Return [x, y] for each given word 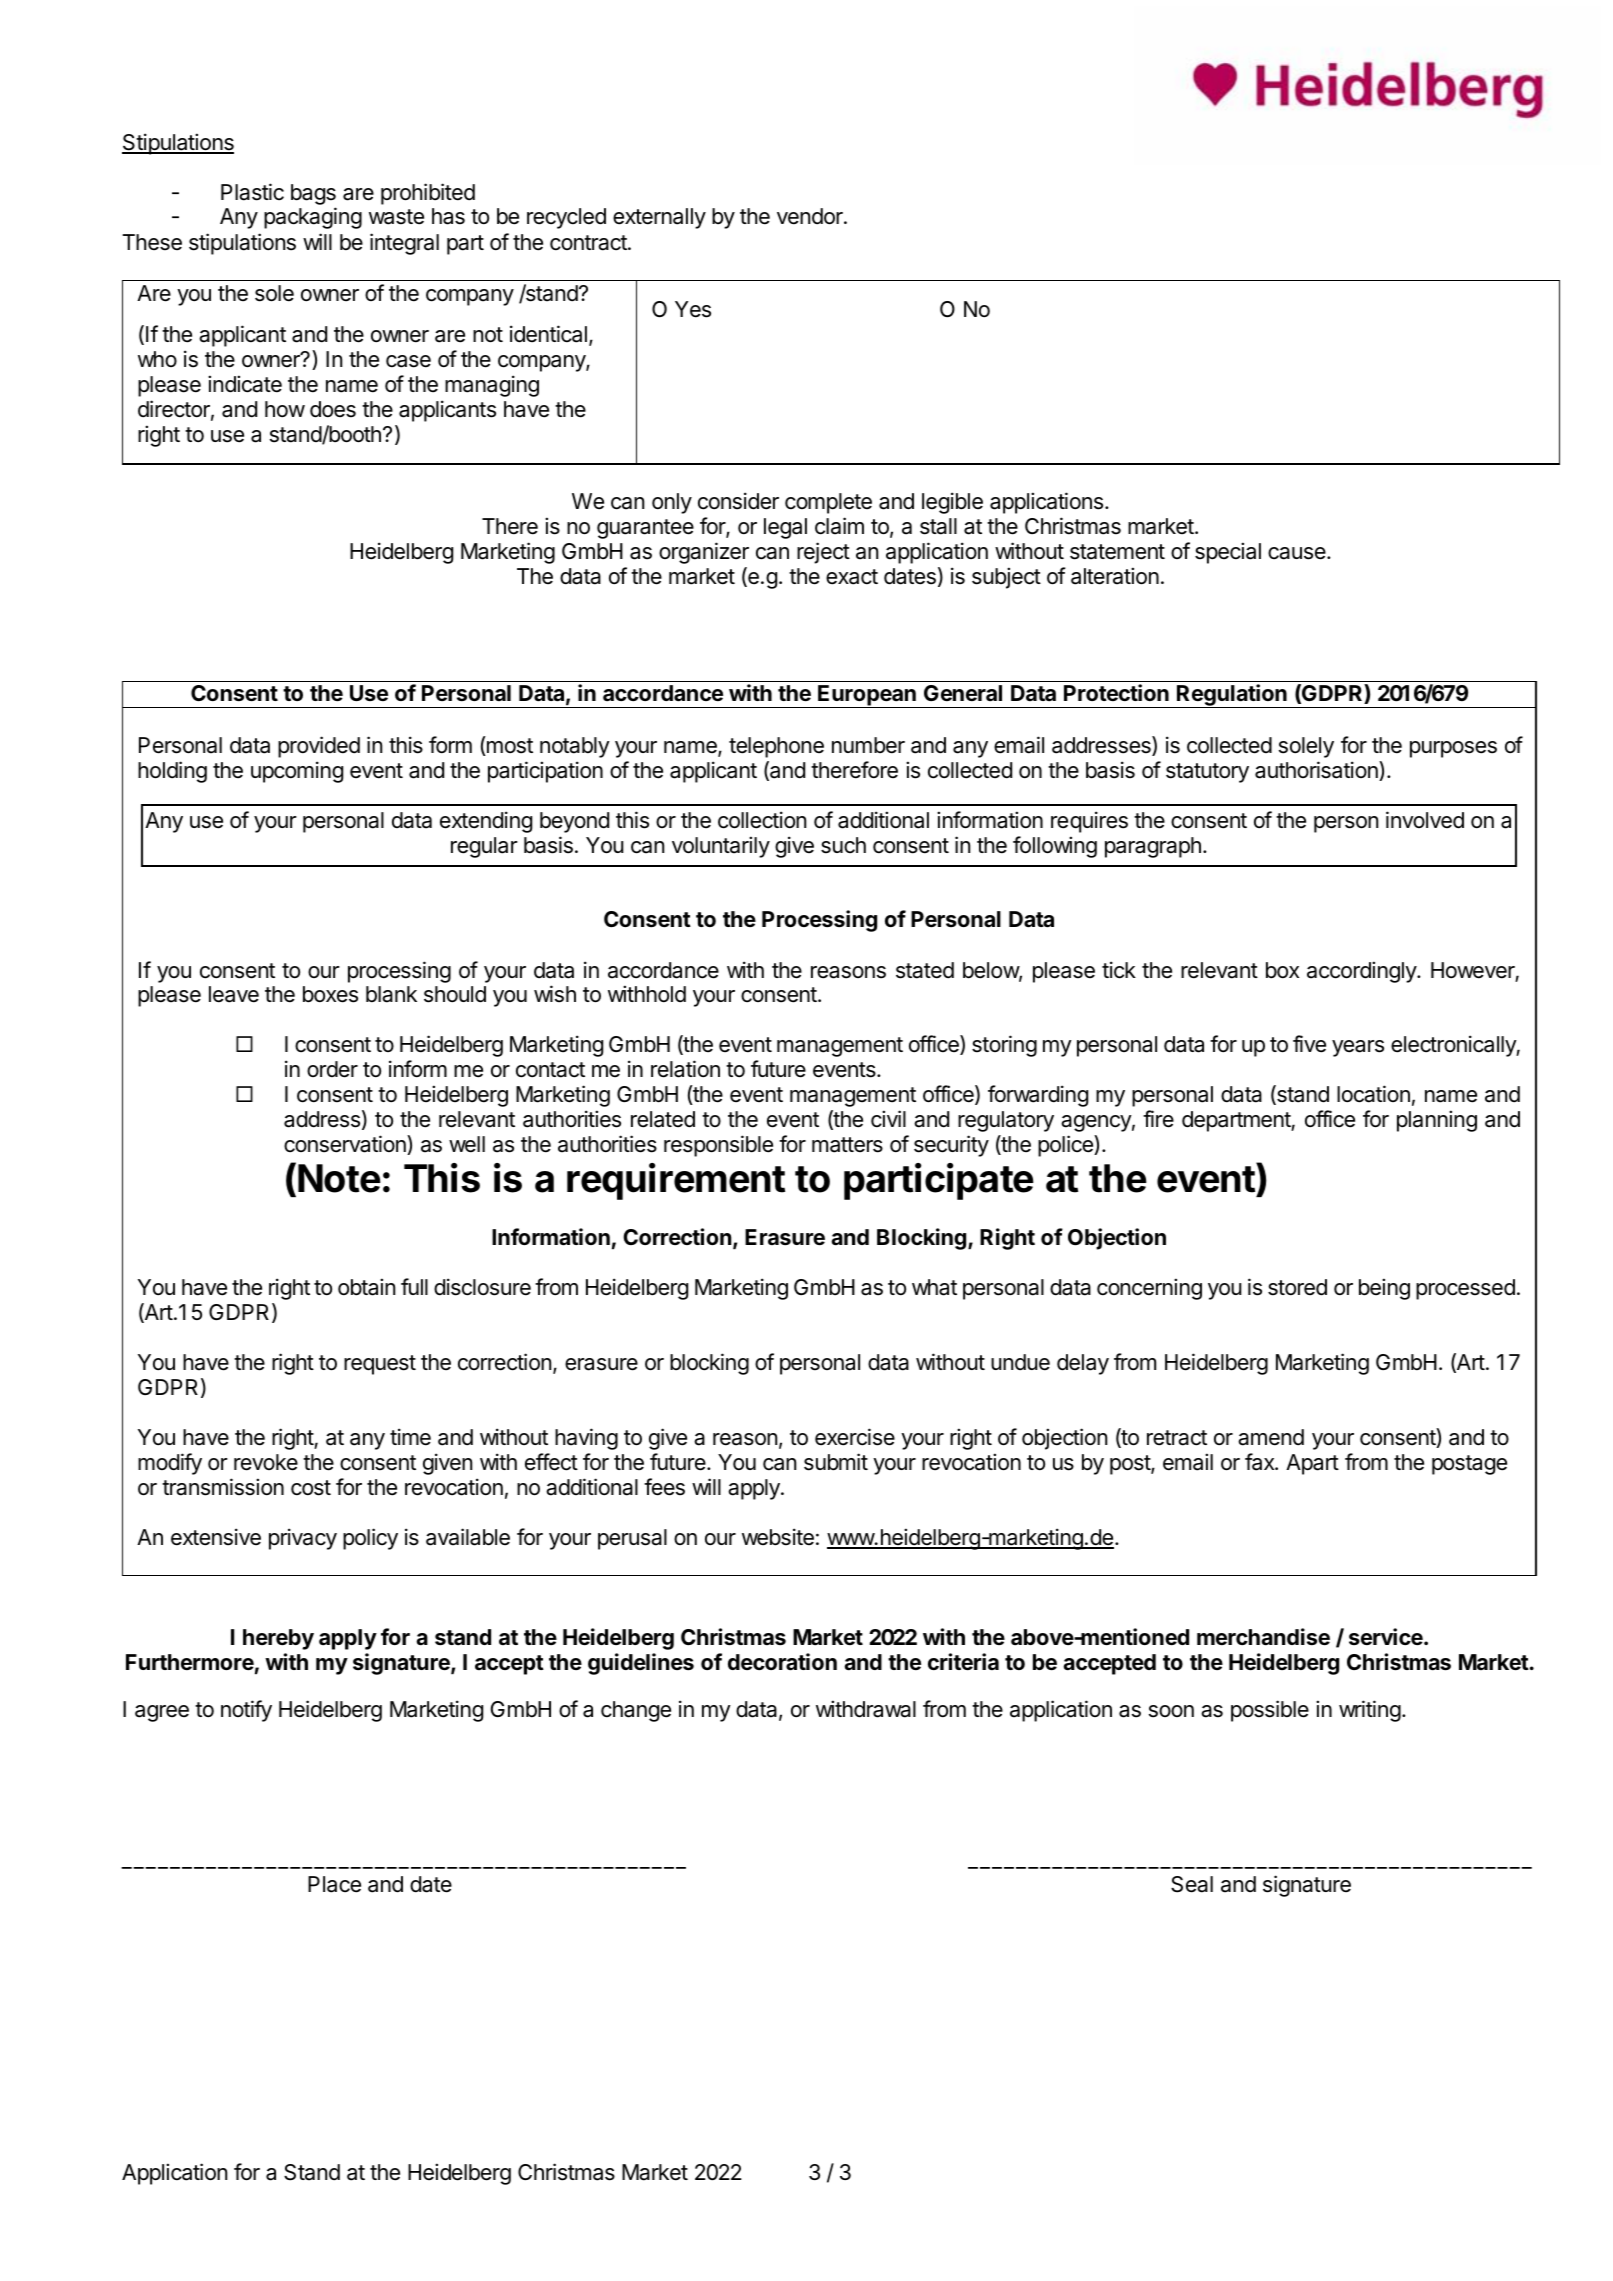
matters [847, 1145]
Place [334, 1884]
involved [1425, 820]
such [843, 845]
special [1228, 553]
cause [1298, 553]
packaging [313, 218]
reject [823, 553]
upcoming [297, 772]
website [778, 1537]
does [333, 409]
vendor [811, 216]
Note [339, 1178]
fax [1260, 1462]
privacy [303, 1539]
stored [1297, 1287]
